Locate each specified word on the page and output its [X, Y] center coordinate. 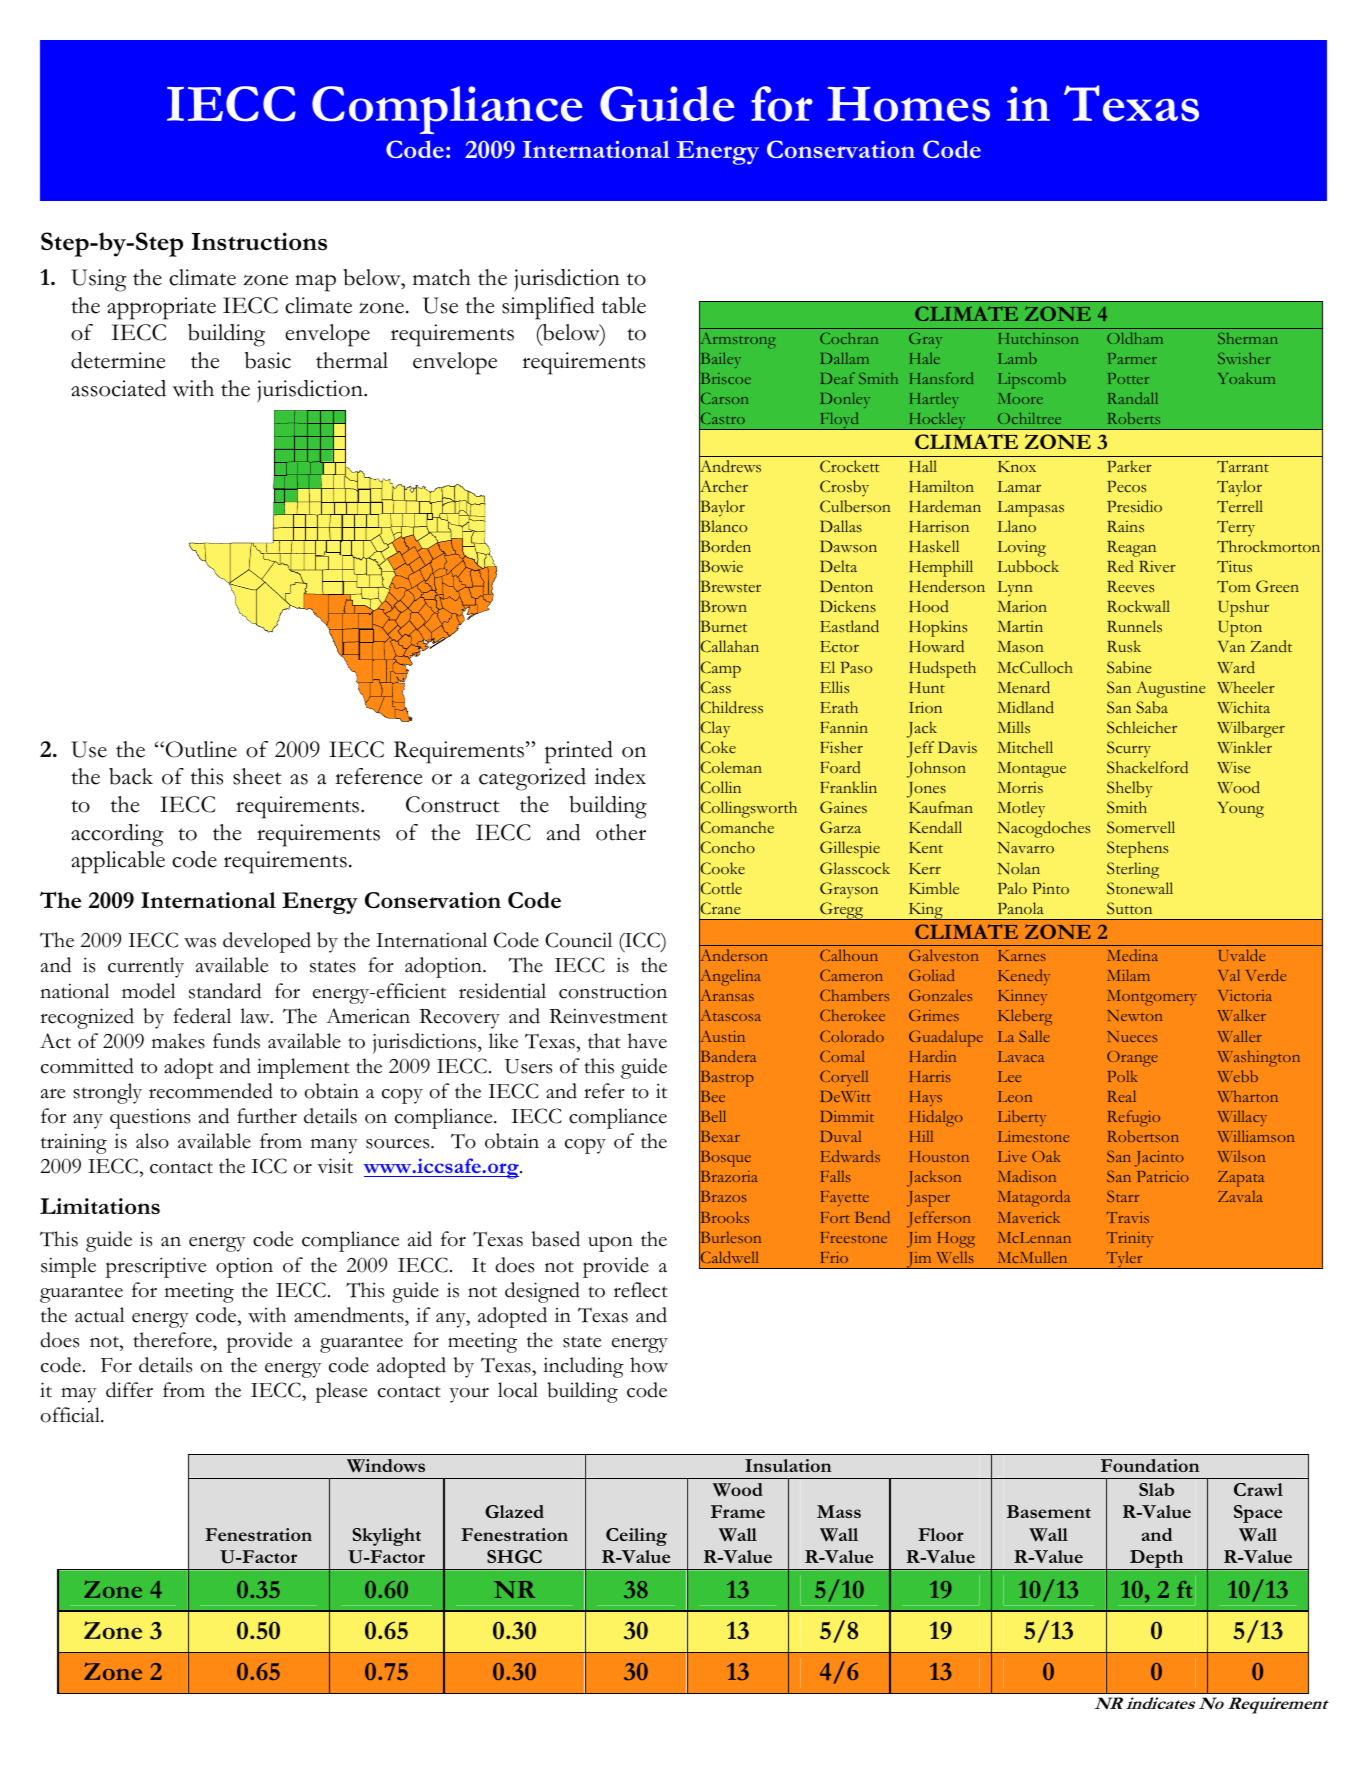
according [117, 835]
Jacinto [1159, 1159]
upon [610, 1244]
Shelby [1129, 789]
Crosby [844, 488]
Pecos [1126, 487]
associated [118, 388]
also [152, 1141]
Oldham [1135, 338]
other [621, 832]
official [71, 1415]
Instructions [259, 241]
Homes [909, 104]
